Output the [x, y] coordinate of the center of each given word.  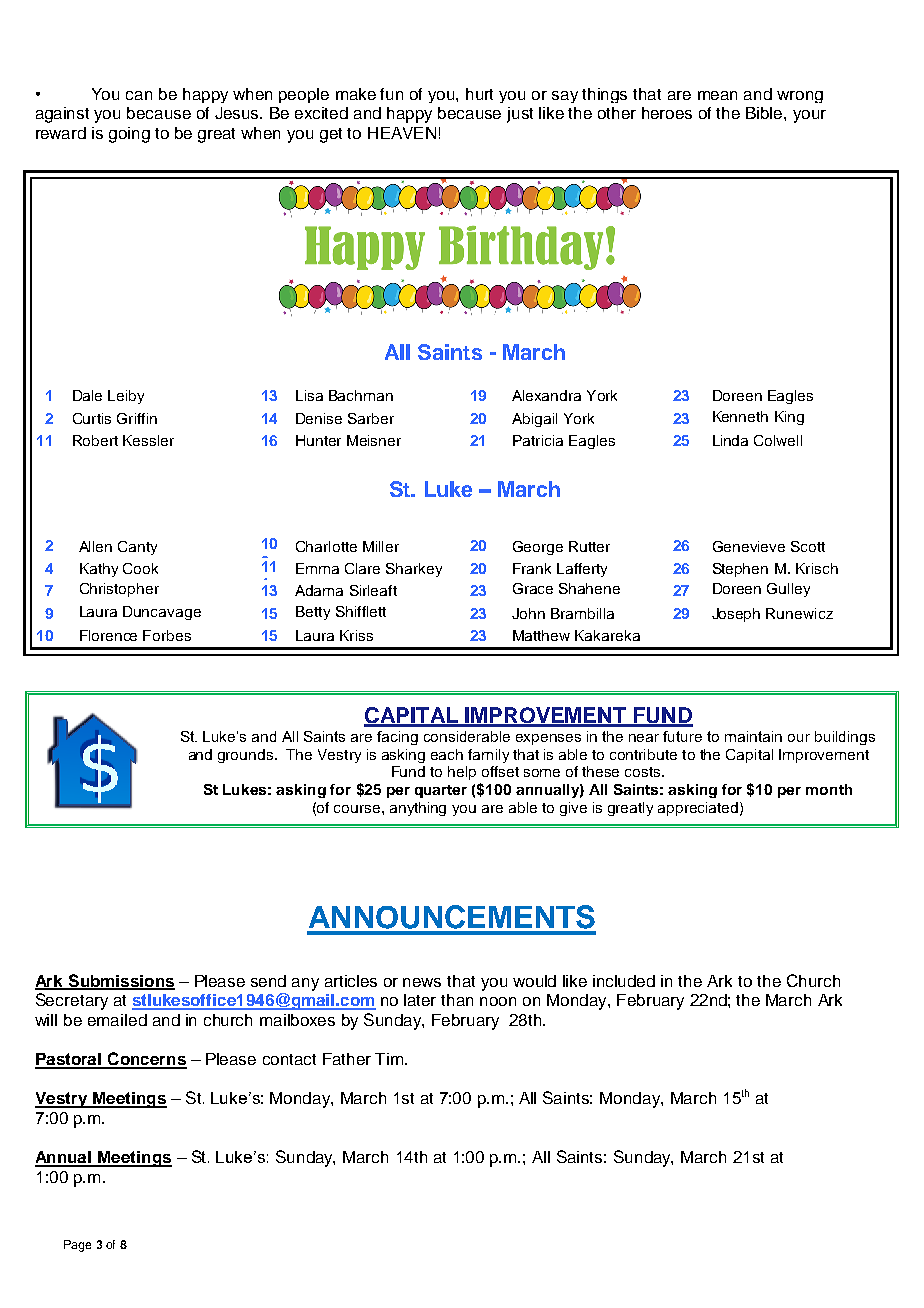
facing [397, 738]
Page [77, 1246]
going [129, 135]
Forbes [167, 635]
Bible [765, 113]
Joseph [736, 615]
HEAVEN [402, 133]
